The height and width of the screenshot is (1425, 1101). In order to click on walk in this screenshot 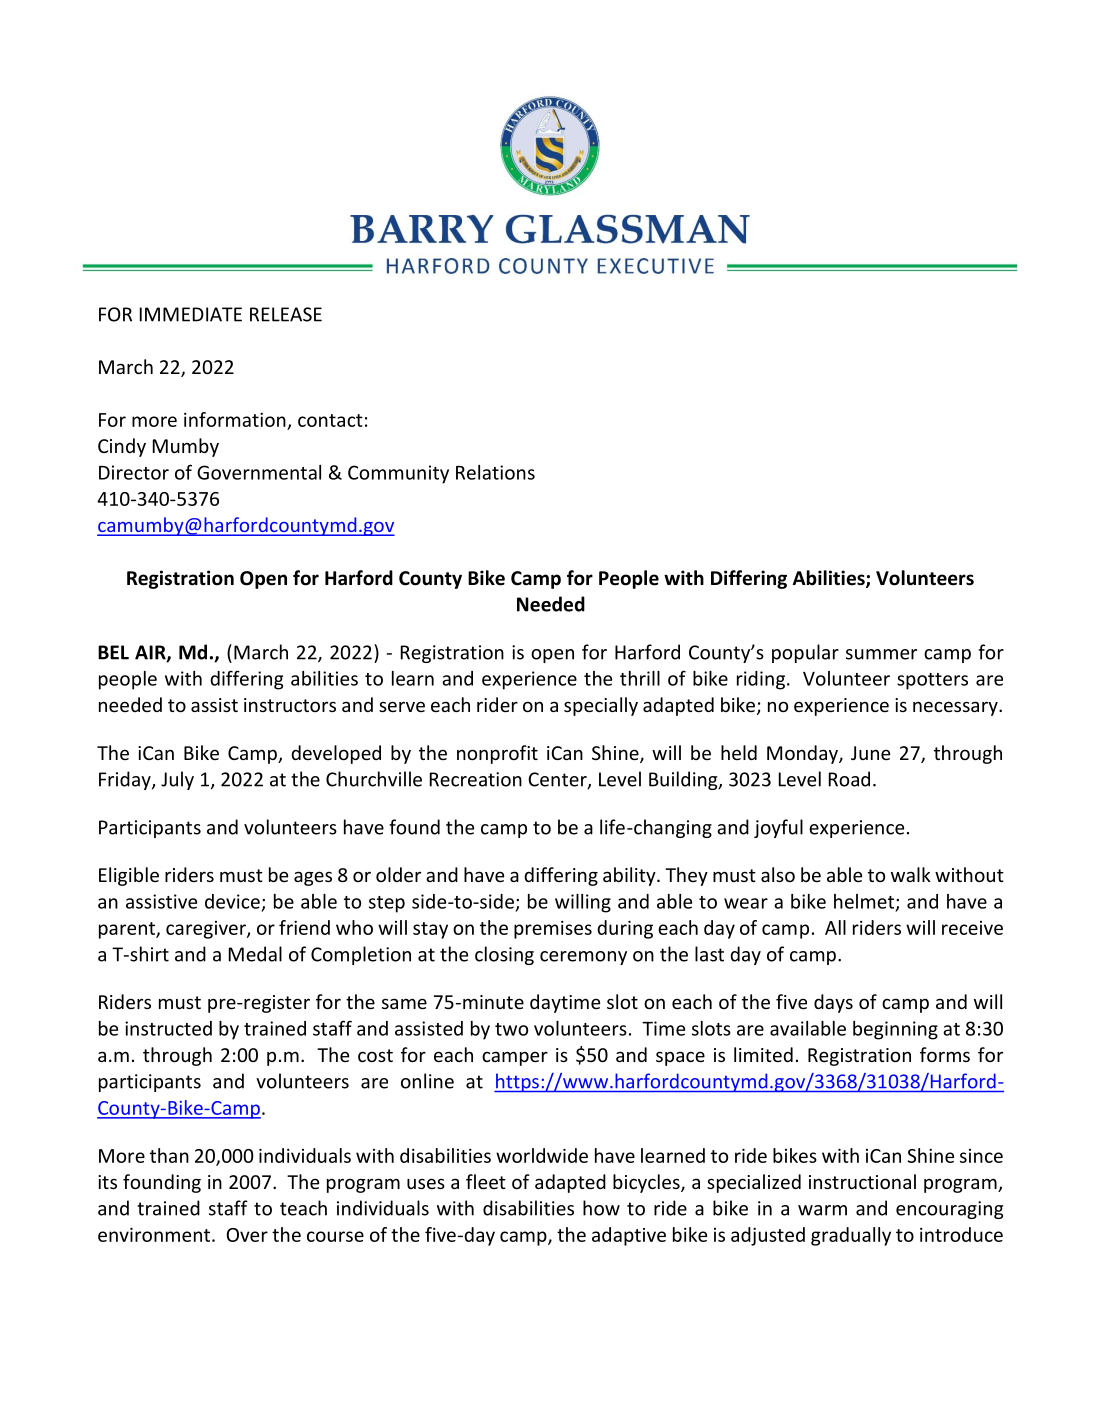, I will do `click(911, 874)`.
